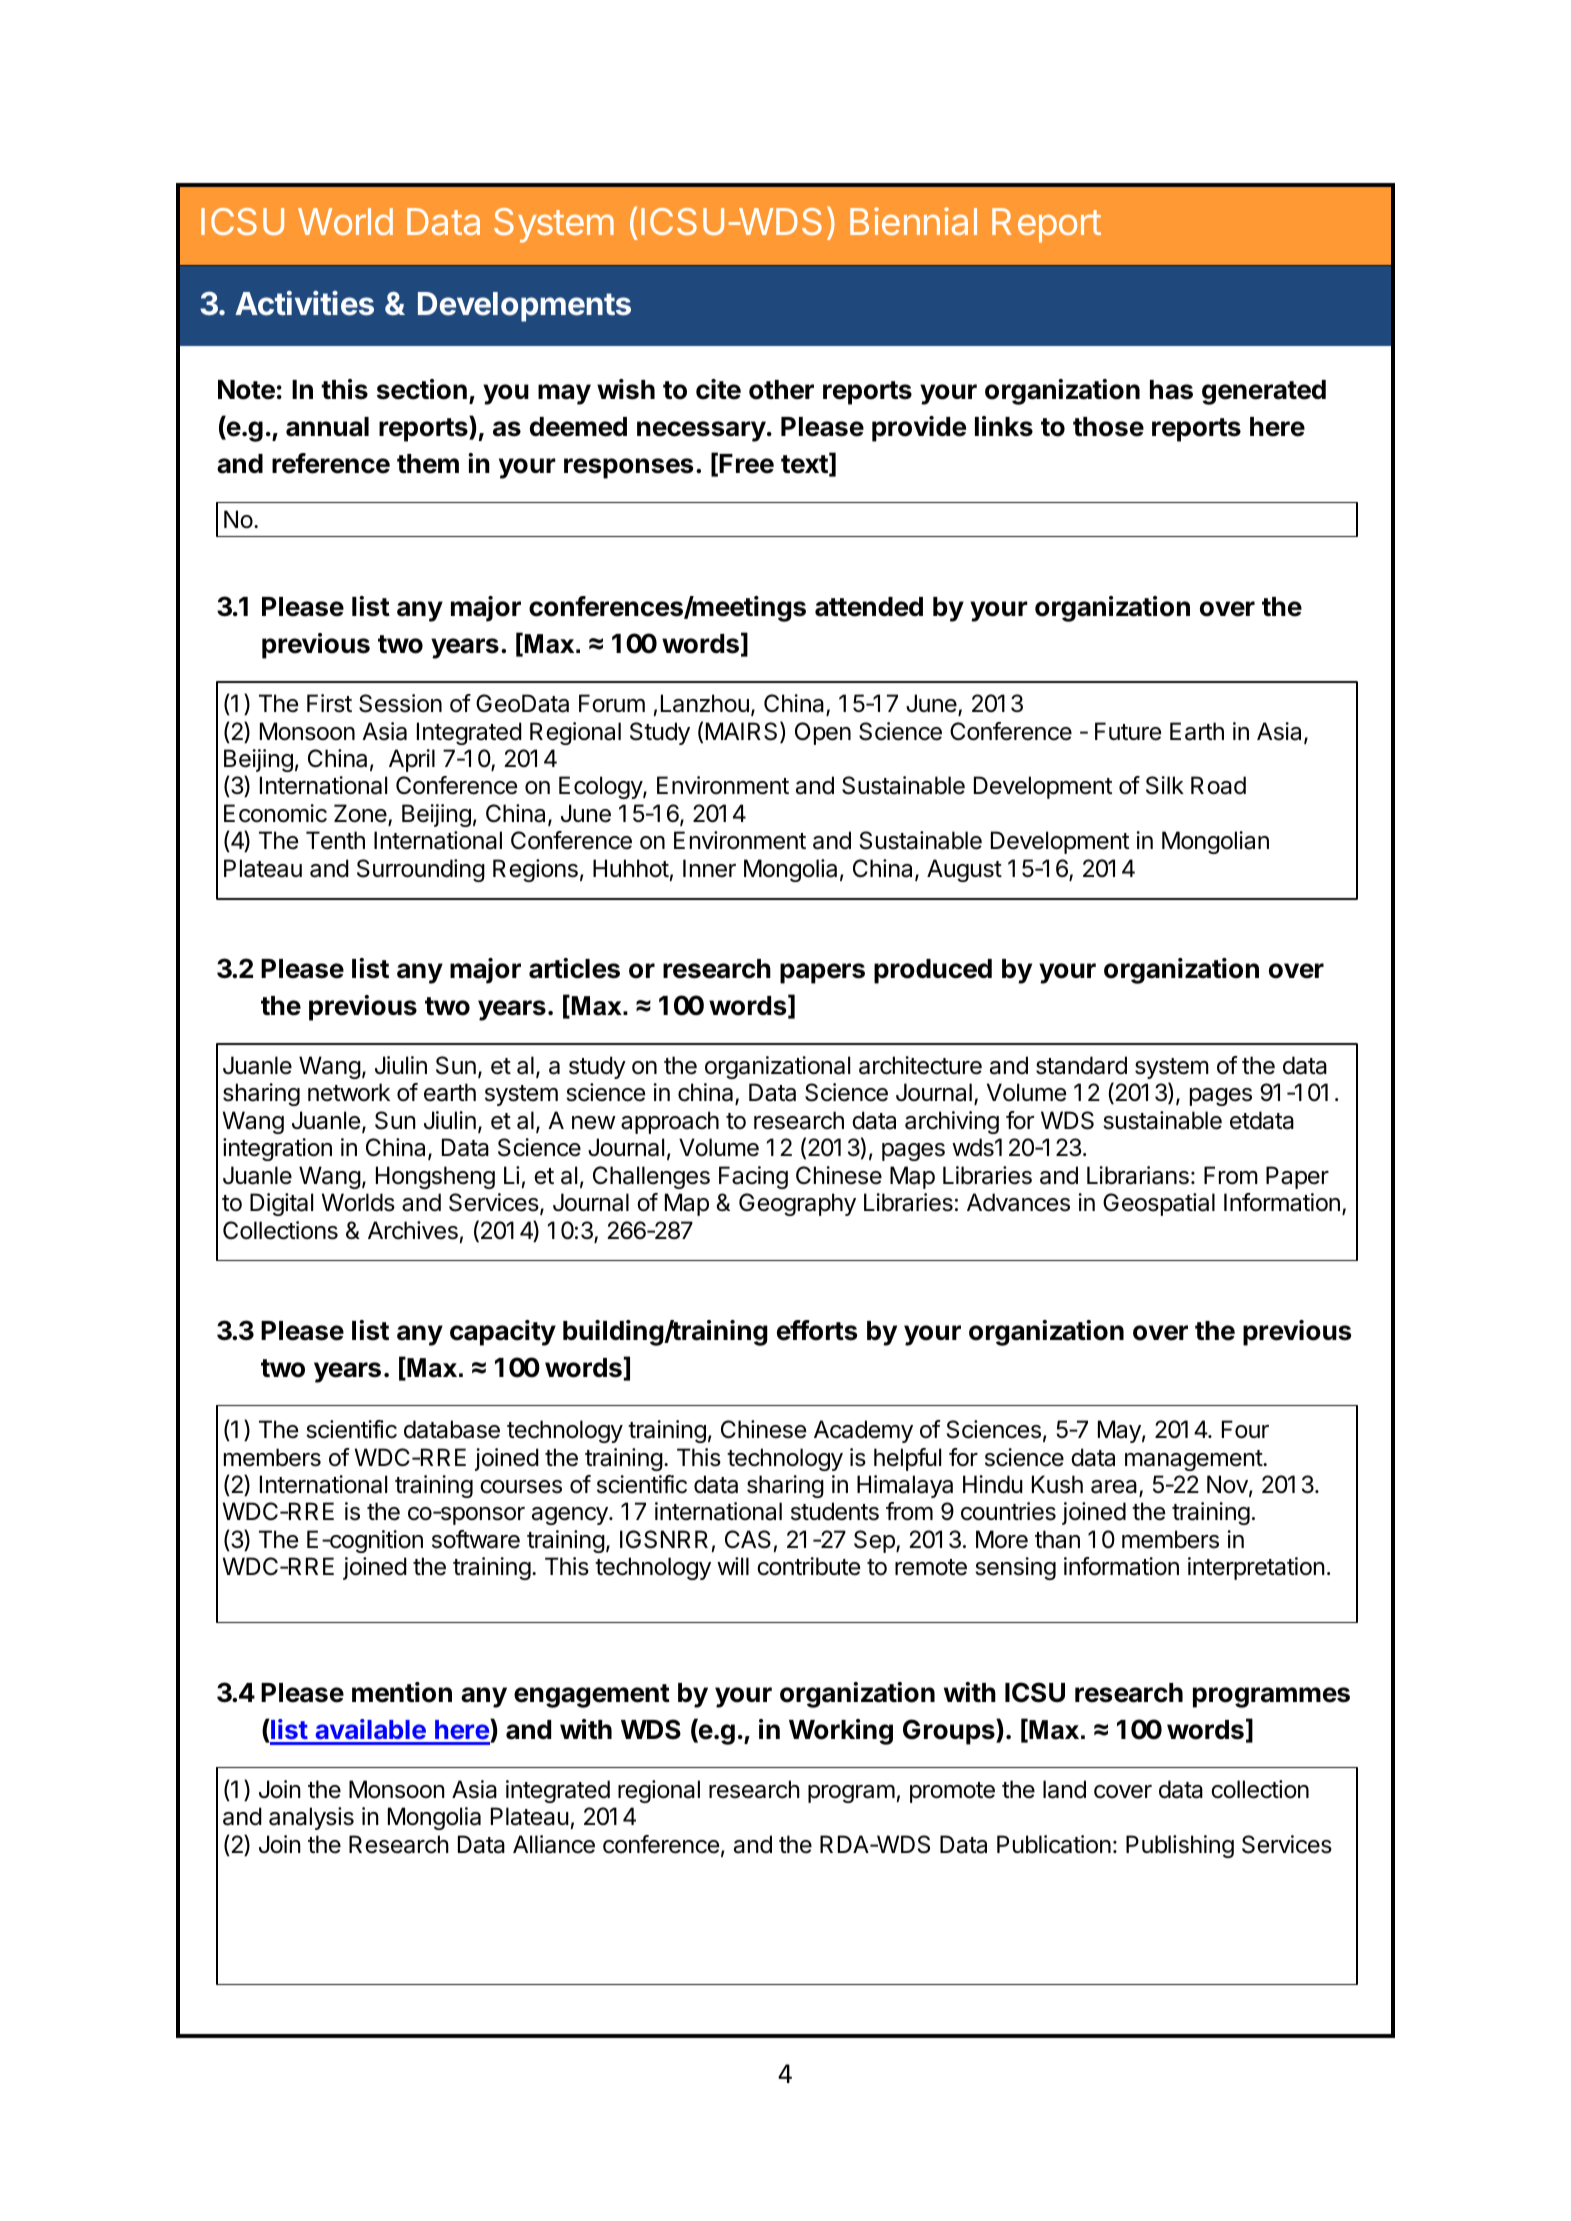 The width and height of the screenshot is (1571, 2221). What do you see at coordinates (913, 221) in the screenshot?
I see `Biennial` at bounding box center [913, 221].
